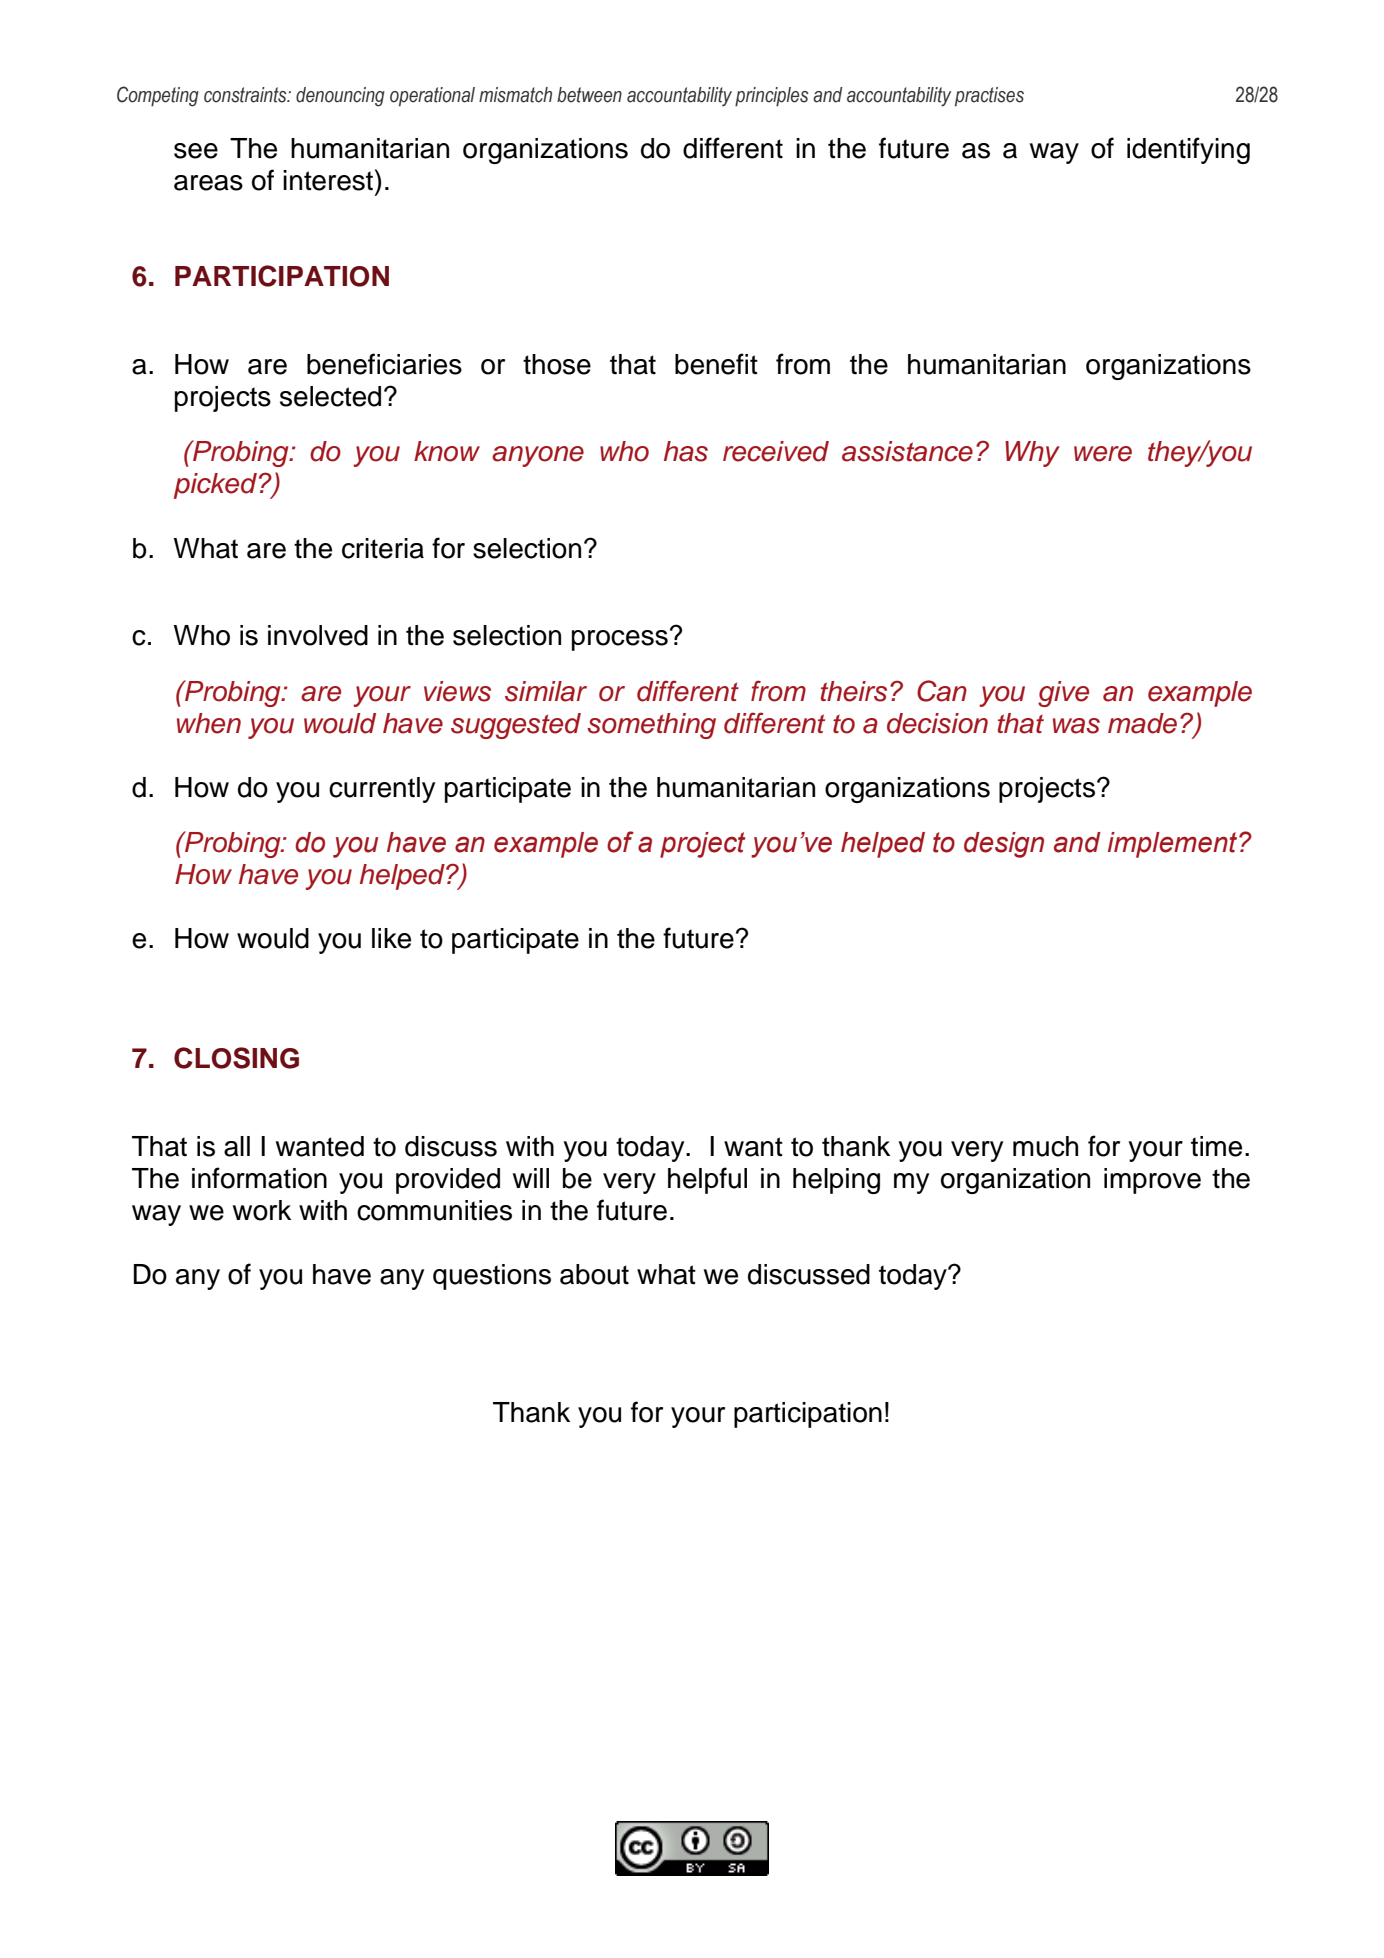  What do you see at coordinates (262, 1210) in the document?
I see `work` at bounding box center [262, 1210].
